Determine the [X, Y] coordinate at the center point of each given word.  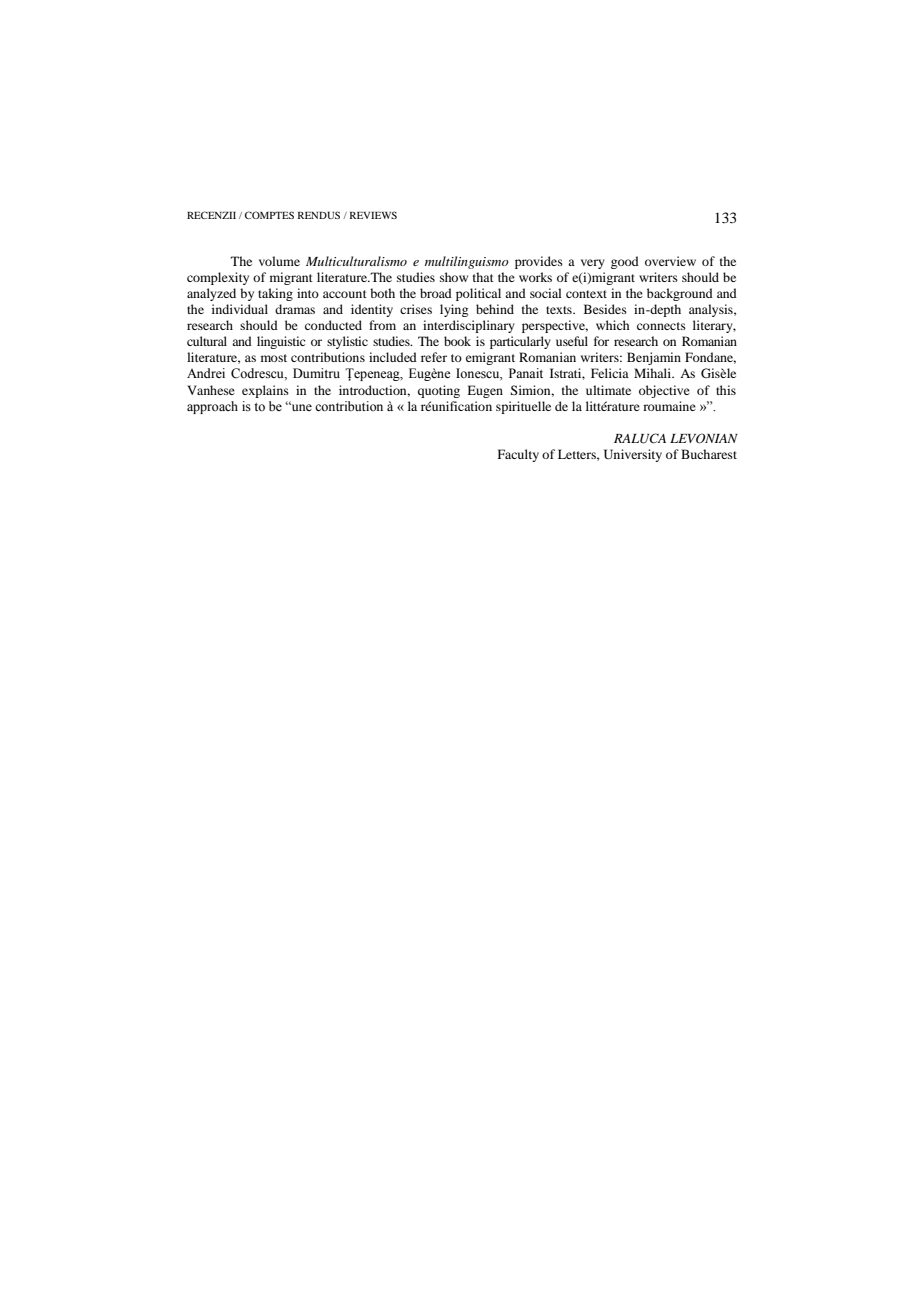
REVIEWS [373, 215]
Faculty [518, 455]
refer [434, 357]
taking [275, 294]
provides [539, 262]
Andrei [206, 373]
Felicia [610, 373]
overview [670, 261]
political [478, 294]
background [680, 294]
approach [212, 407]
